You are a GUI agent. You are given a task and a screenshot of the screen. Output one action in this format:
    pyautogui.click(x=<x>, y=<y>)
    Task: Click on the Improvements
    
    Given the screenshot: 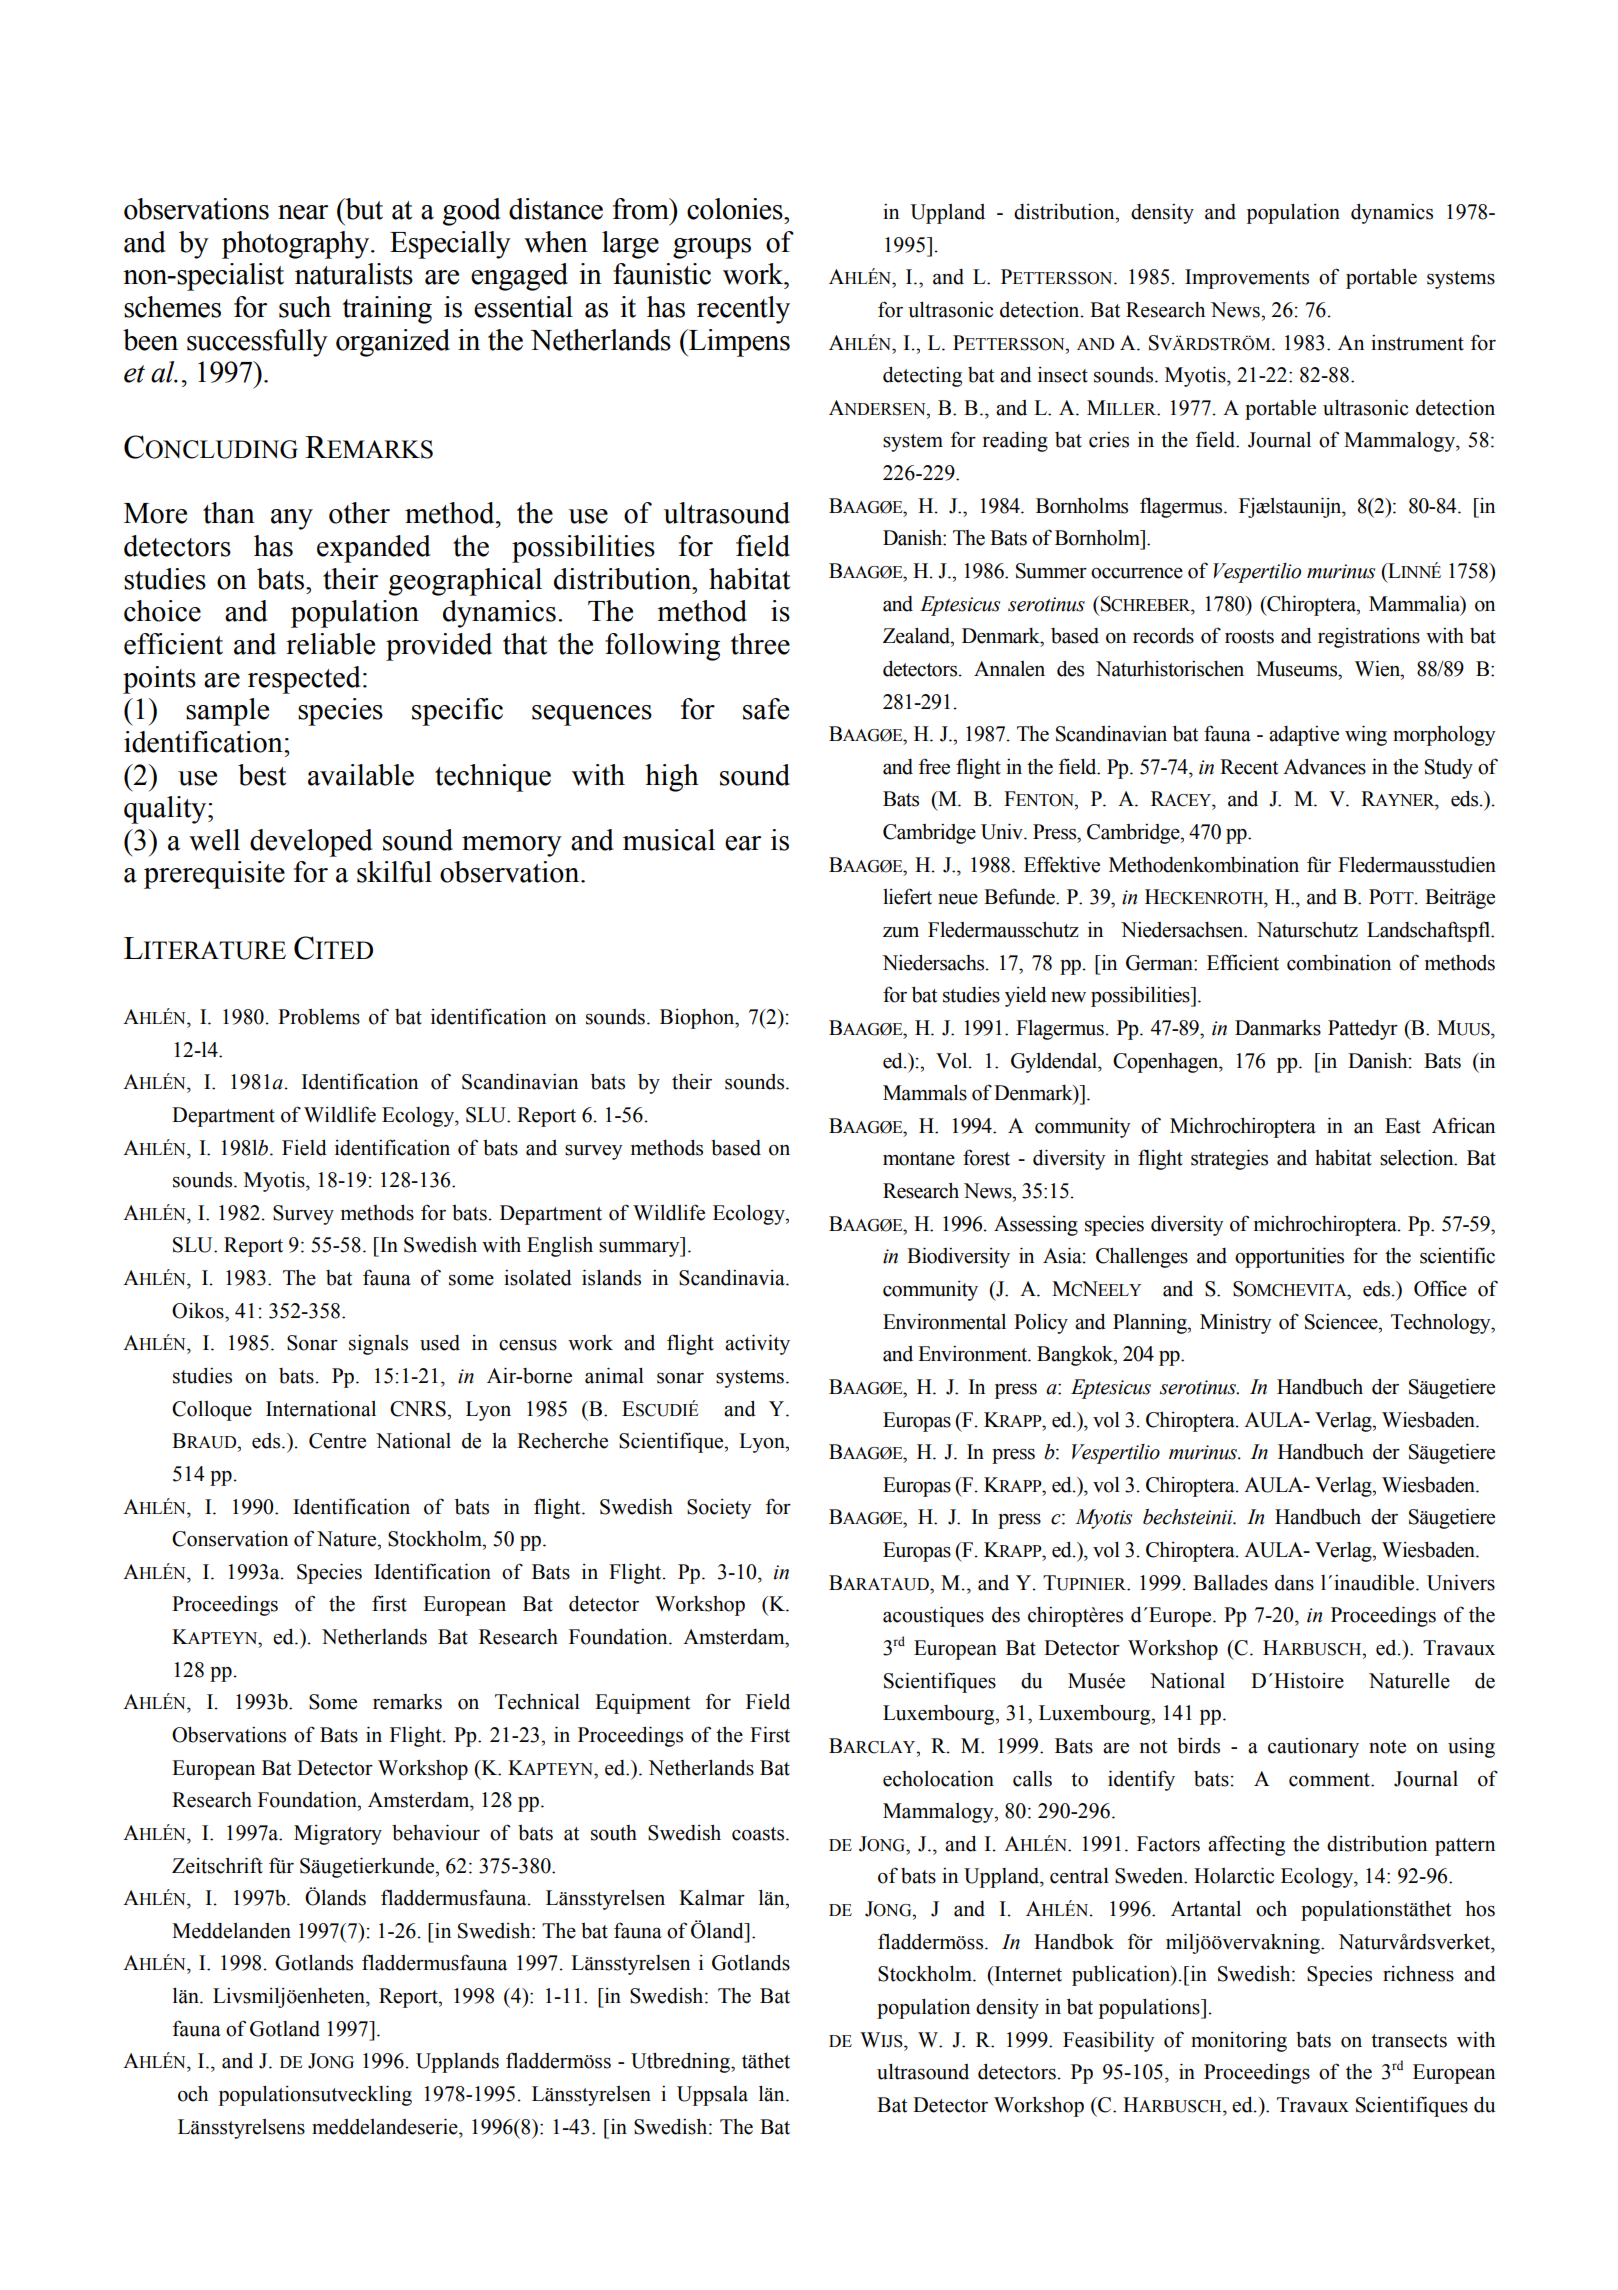 What is the action you would take?
    pyautogui.click(x=1247, y=279)
